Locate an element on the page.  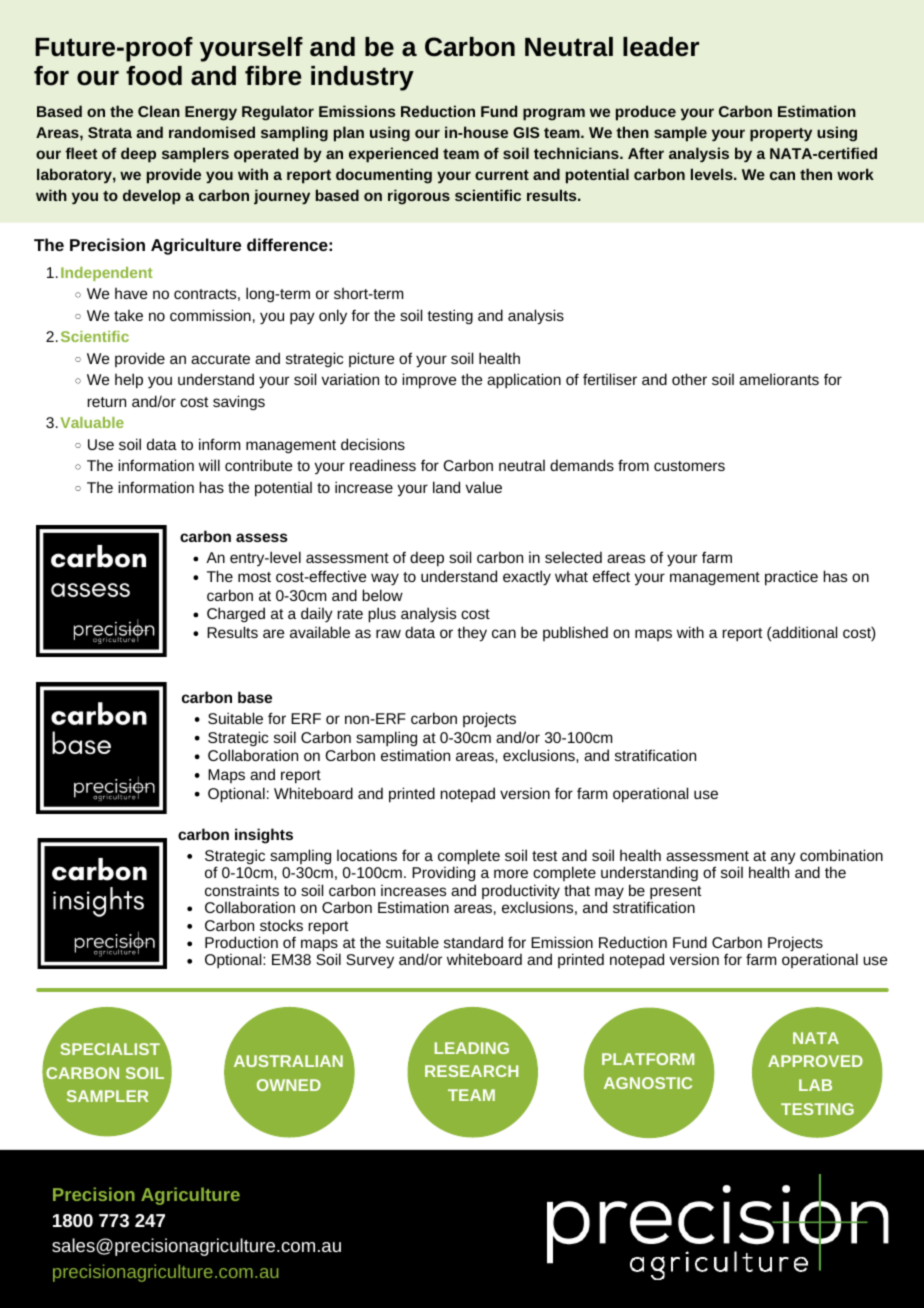
Providing is located at coordinates (443, 874).
